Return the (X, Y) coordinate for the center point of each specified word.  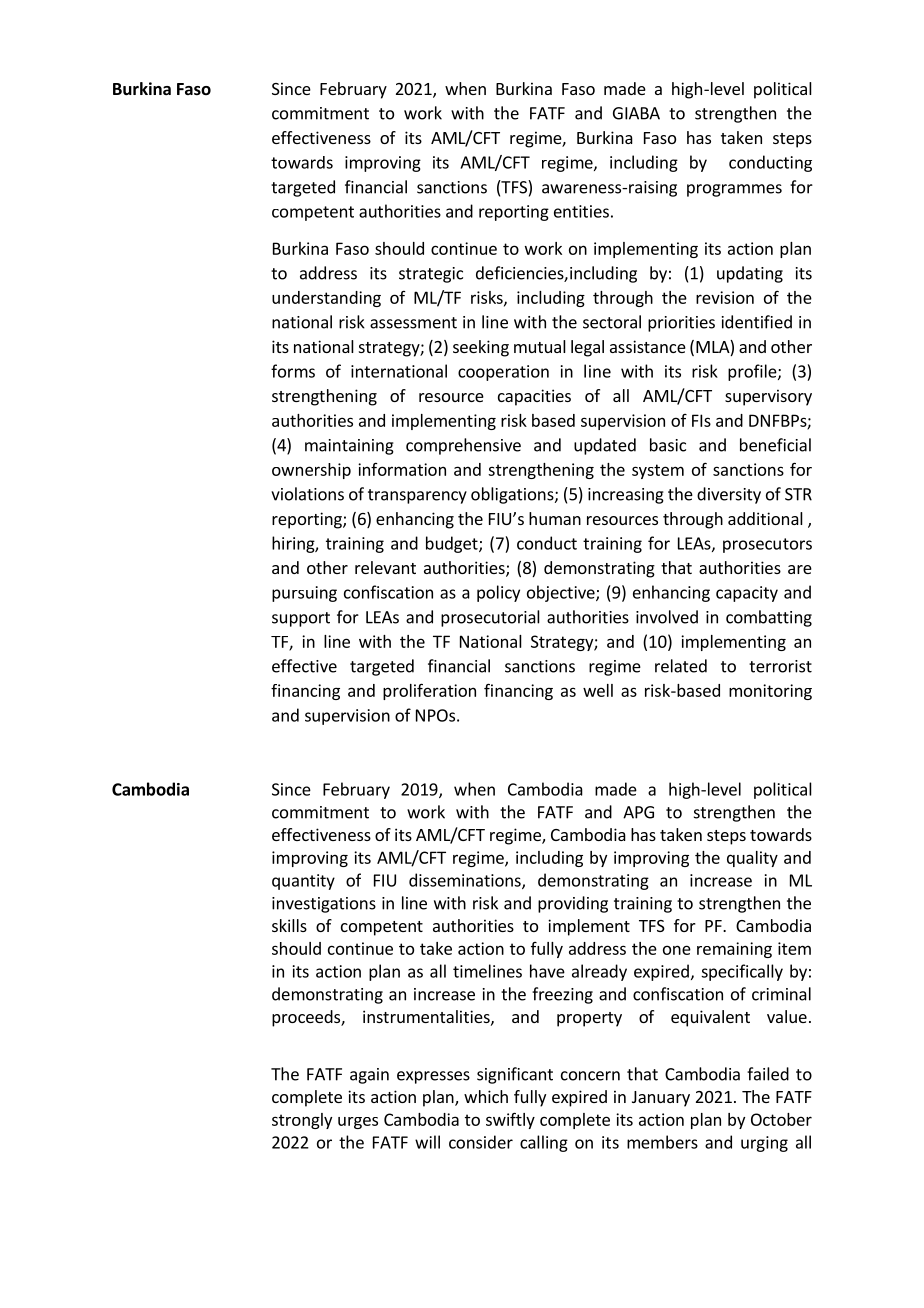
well (598, 690)
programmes (734, 190)
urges (358, 1123)
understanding (326, 299)
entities (581, 211)
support (301, 619)
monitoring (770, 692)
